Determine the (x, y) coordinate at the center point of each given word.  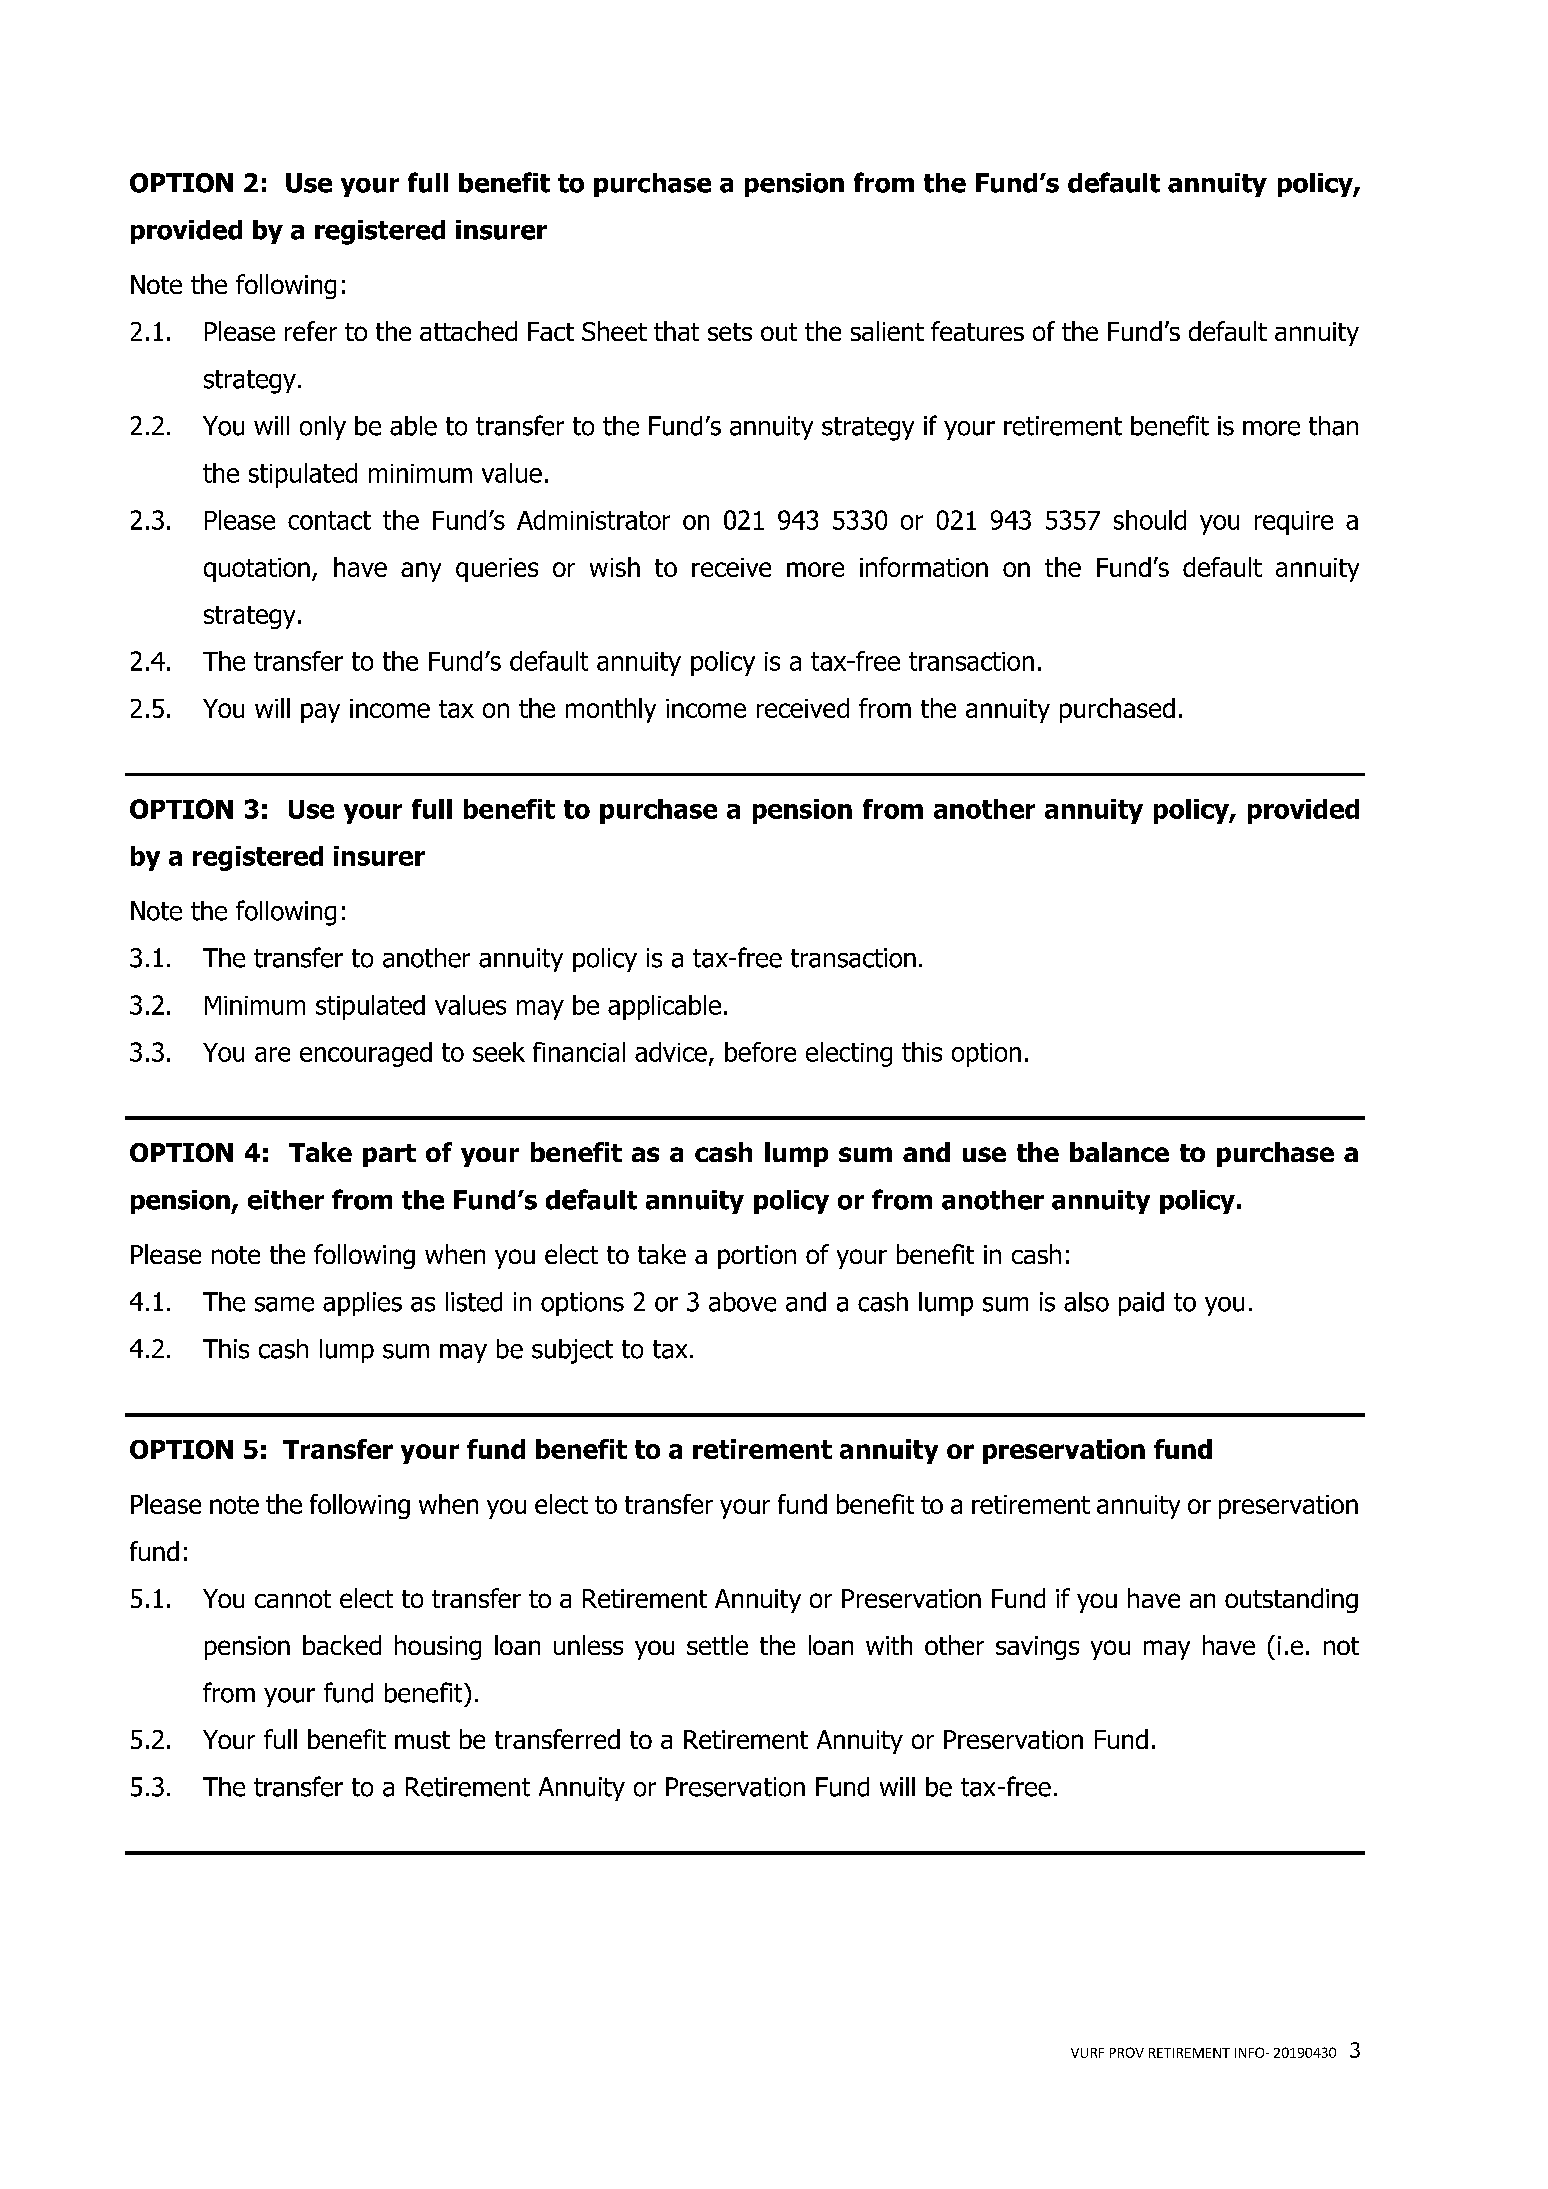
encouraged (366, 1054)
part (389, 1155)
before (760, 1052)
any (421, 572)
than (1333, 426)
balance (1119, 1152)
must (422, 1740)
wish (615, 567)
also (1086, 1302)
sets (730, 332)
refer (311, 331)
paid (1141, 1304)
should (1150, 520)
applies (362, 1304)
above (742, 1302)
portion (757, 1257)
